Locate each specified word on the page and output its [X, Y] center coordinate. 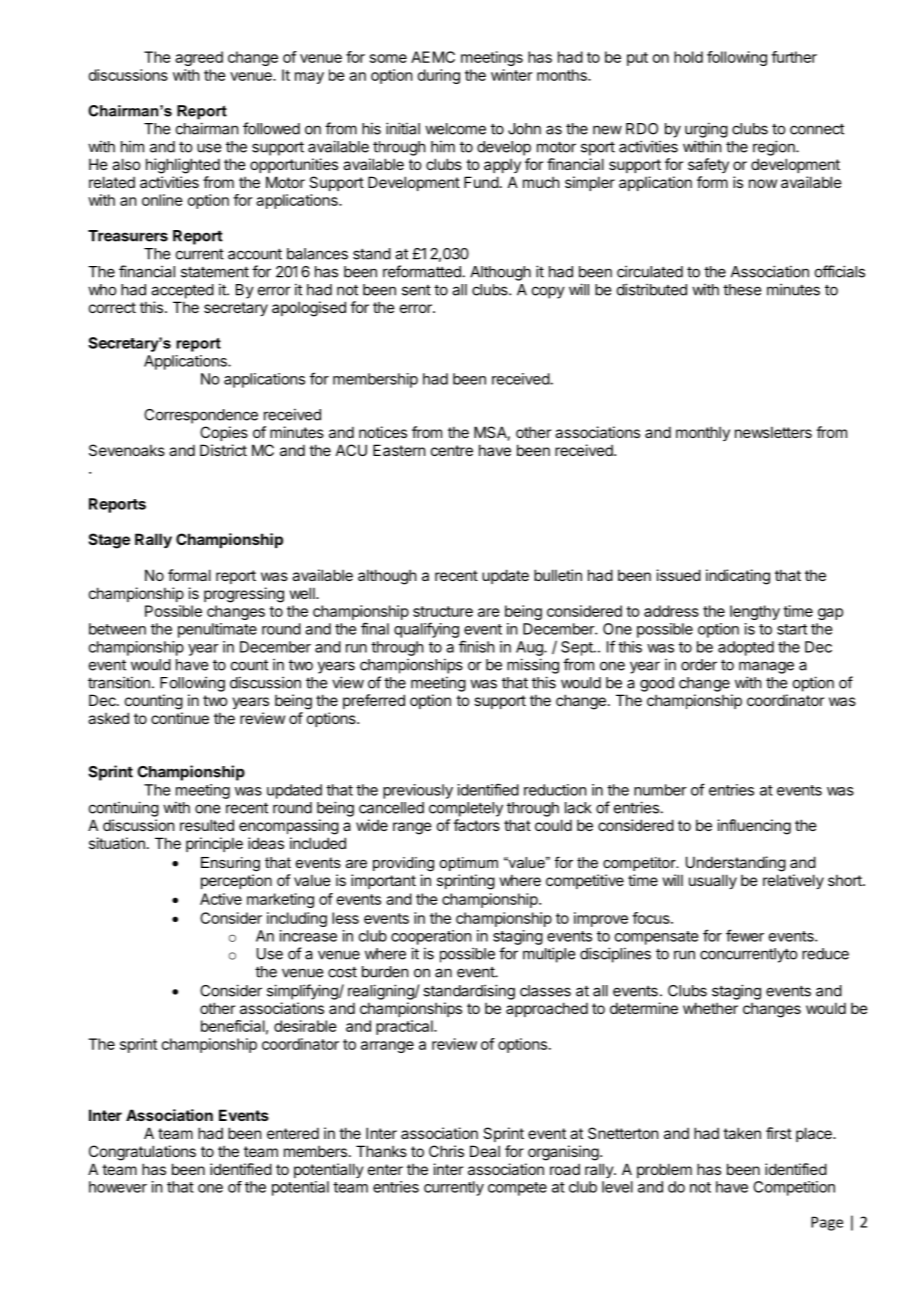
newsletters [773, 432]
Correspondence [201, 416]
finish [477, 646]
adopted [746, 648]
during [439, 76]
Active [221, 899]
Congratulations [142, 1153]
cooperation [431, 937]
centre [452, 450]
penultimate [217, 630]
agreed [199, 58]
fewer [745, 935]
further [794, 57]
